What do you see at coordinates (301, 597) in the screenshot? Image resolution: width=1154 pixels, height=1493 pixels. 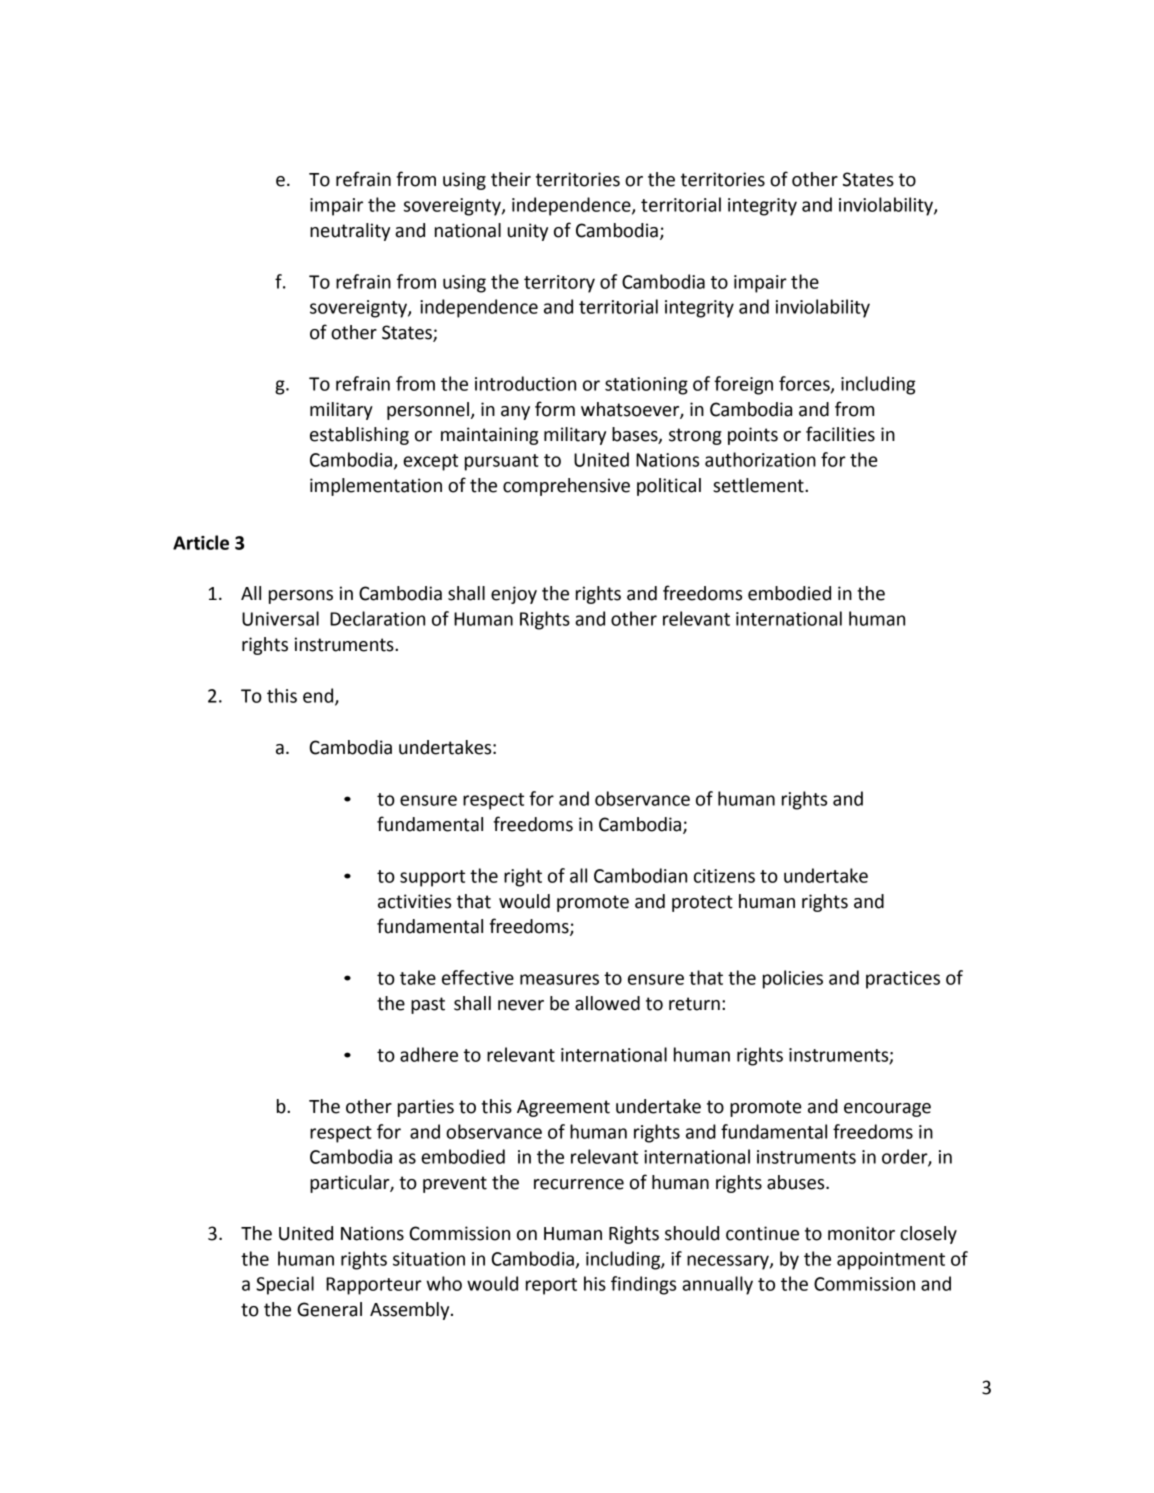 I see `persons` at bounding box center [301, 597].
